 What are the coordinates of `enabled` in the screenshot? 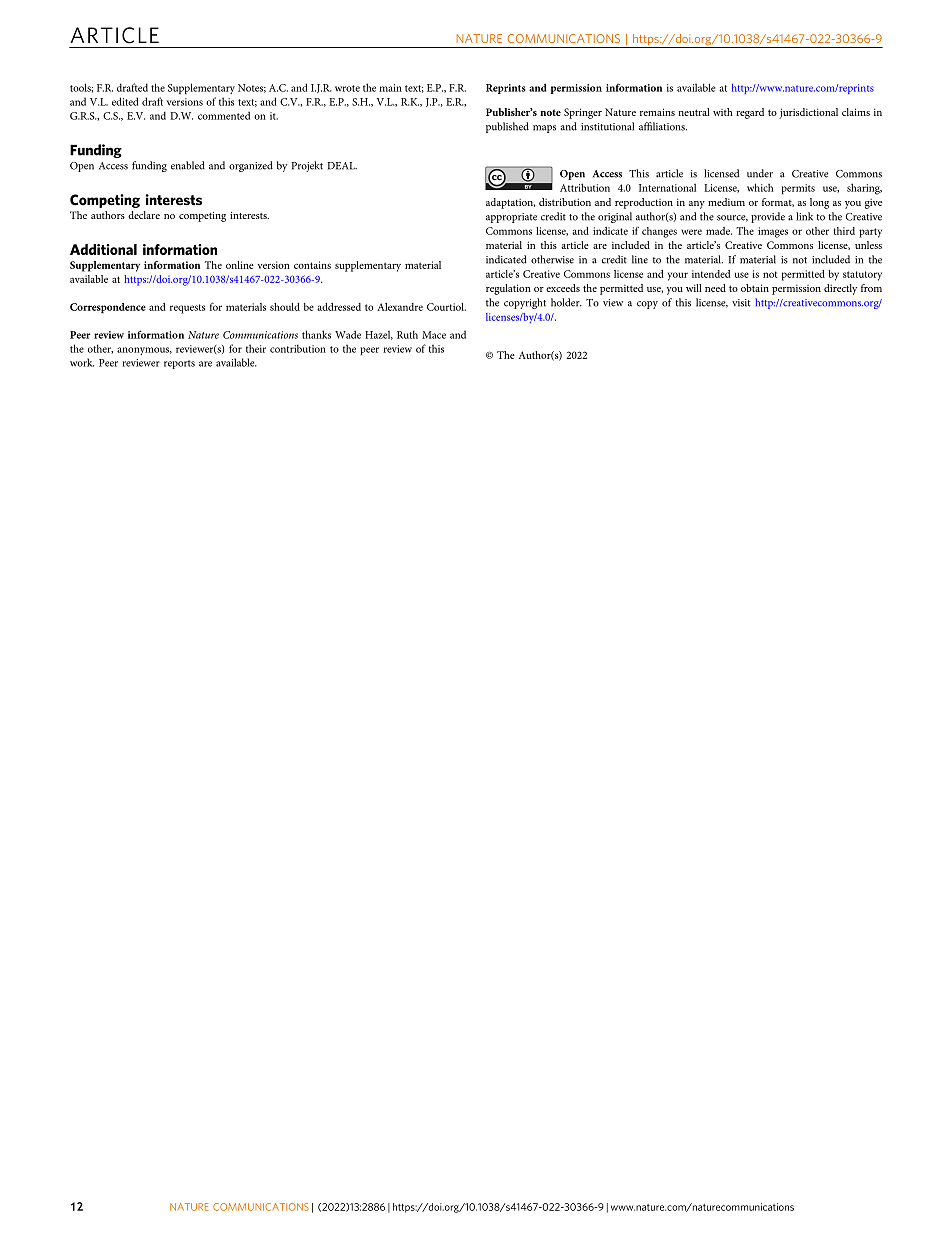 It's located at (188, 165).
